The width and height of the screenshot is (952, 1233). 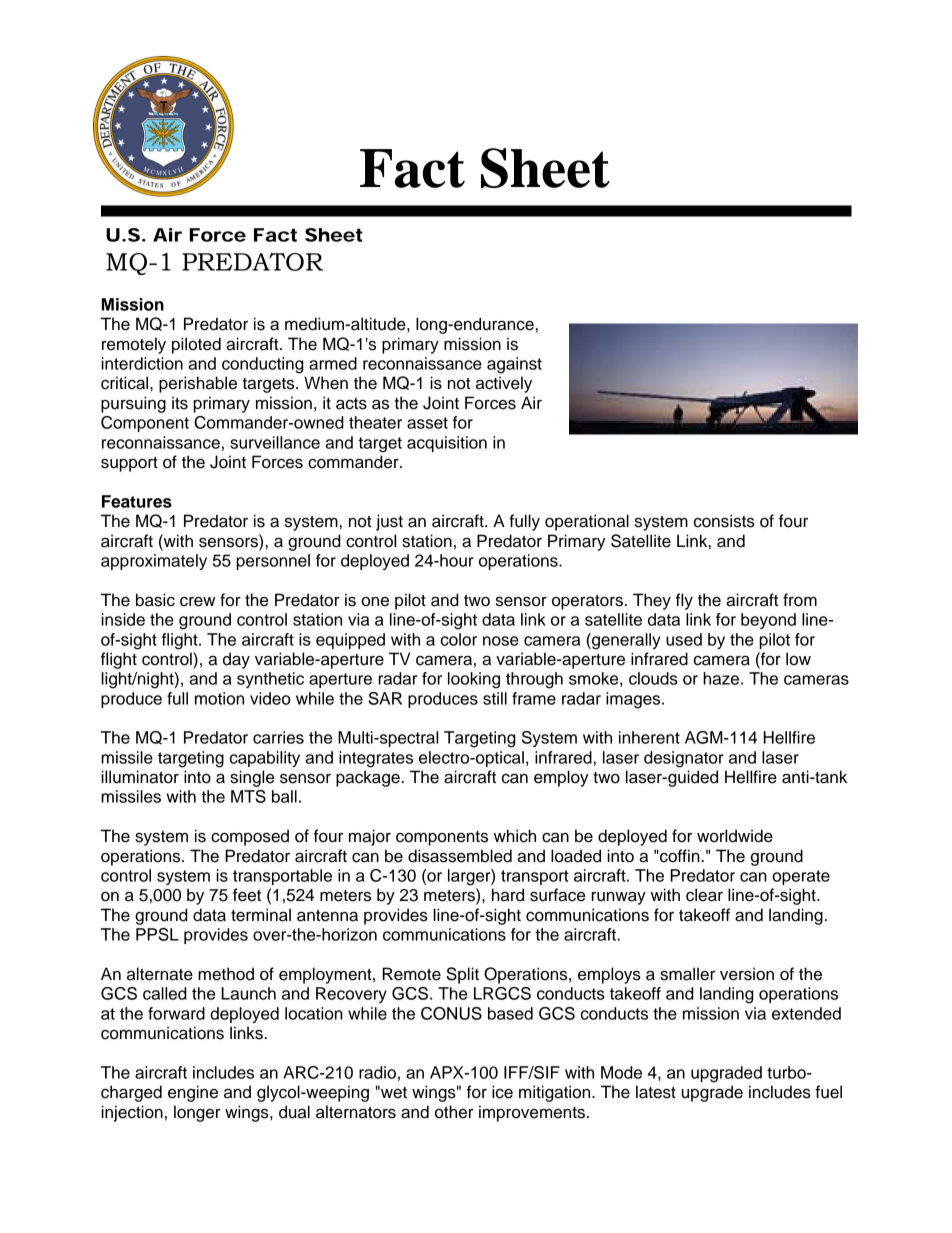 What do you see at coordinates (459, 639) in the screenshot?
I see `color` at bounding box center [459, 639].
